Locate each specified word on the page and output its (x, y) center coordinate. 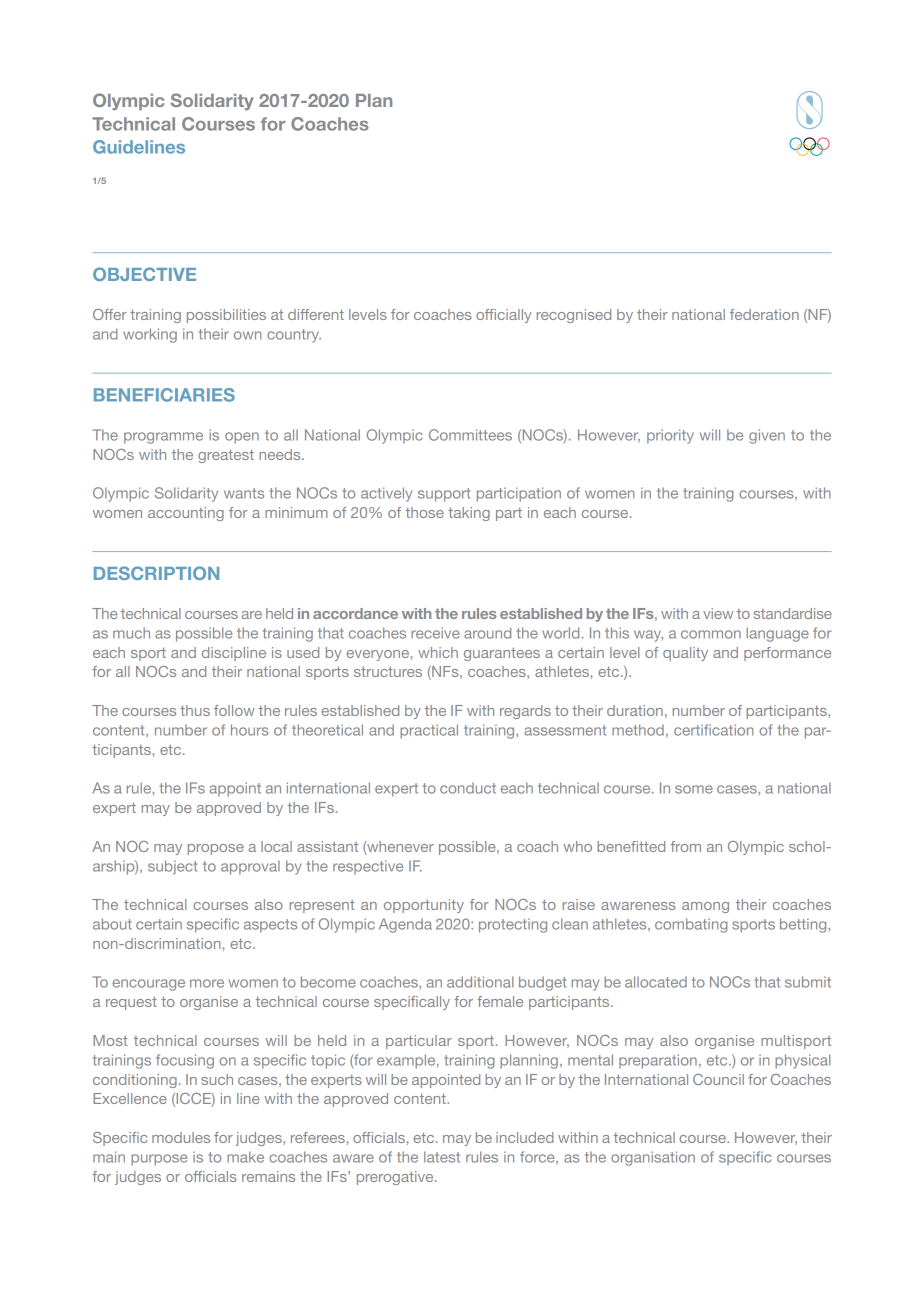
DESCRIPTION (156, 573)
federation (764, 314)
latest (442, 1157)
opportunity (424, 906)
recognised (574, 316)
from (686, 846)
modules (181, 1137)
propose (216, 849)
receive (435, 633)
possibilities (226, 316)
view (718, 613)
